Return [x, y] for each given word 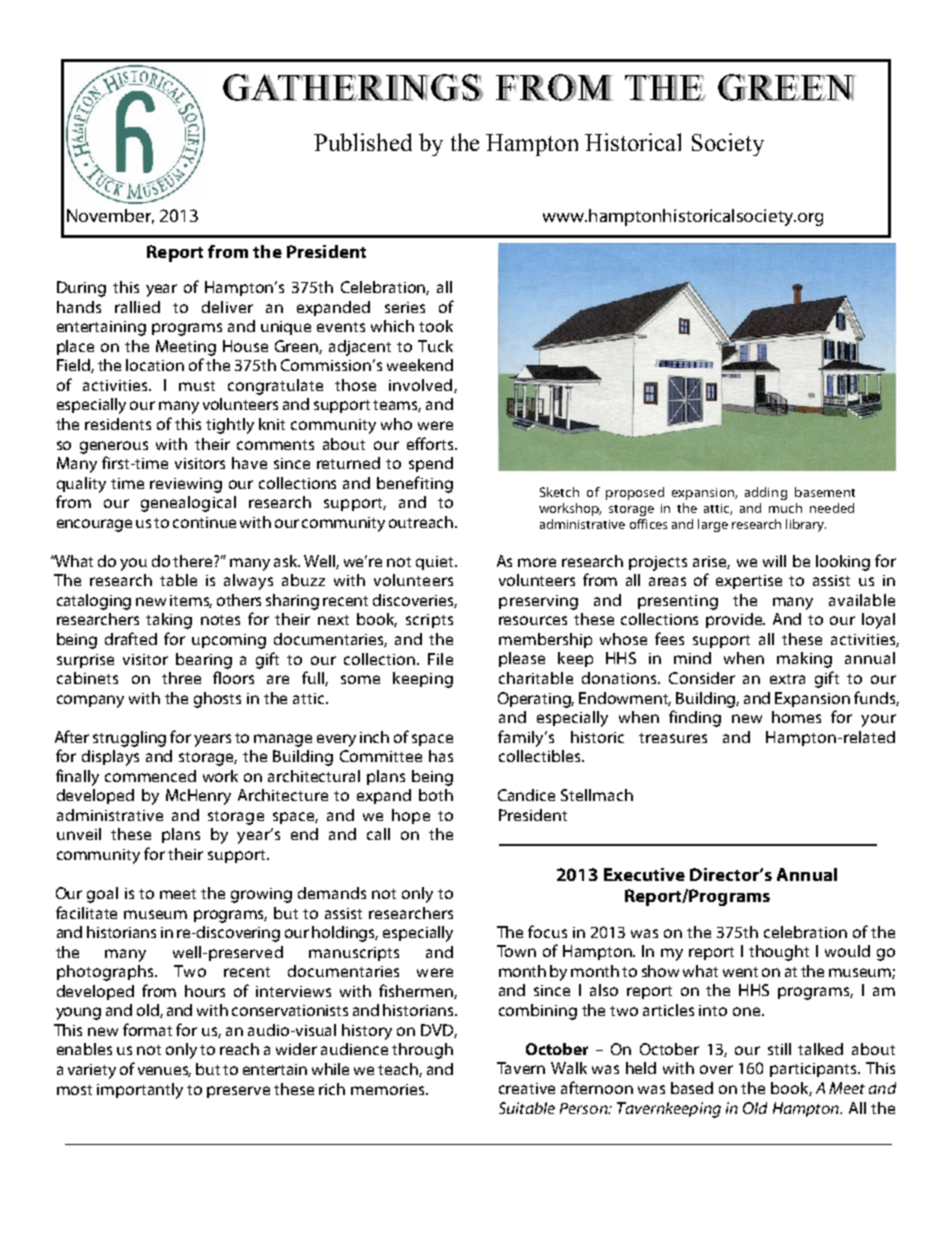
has [441, 756]
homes [796, 717]
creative [527, 1088]
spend [431, 464]
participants [815, 1070]
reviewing [186, 485]
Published [363, 142]
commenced [150, 776]
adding [766, 493]
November [110, 216]
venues [164, 1071]
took [436, 326]
